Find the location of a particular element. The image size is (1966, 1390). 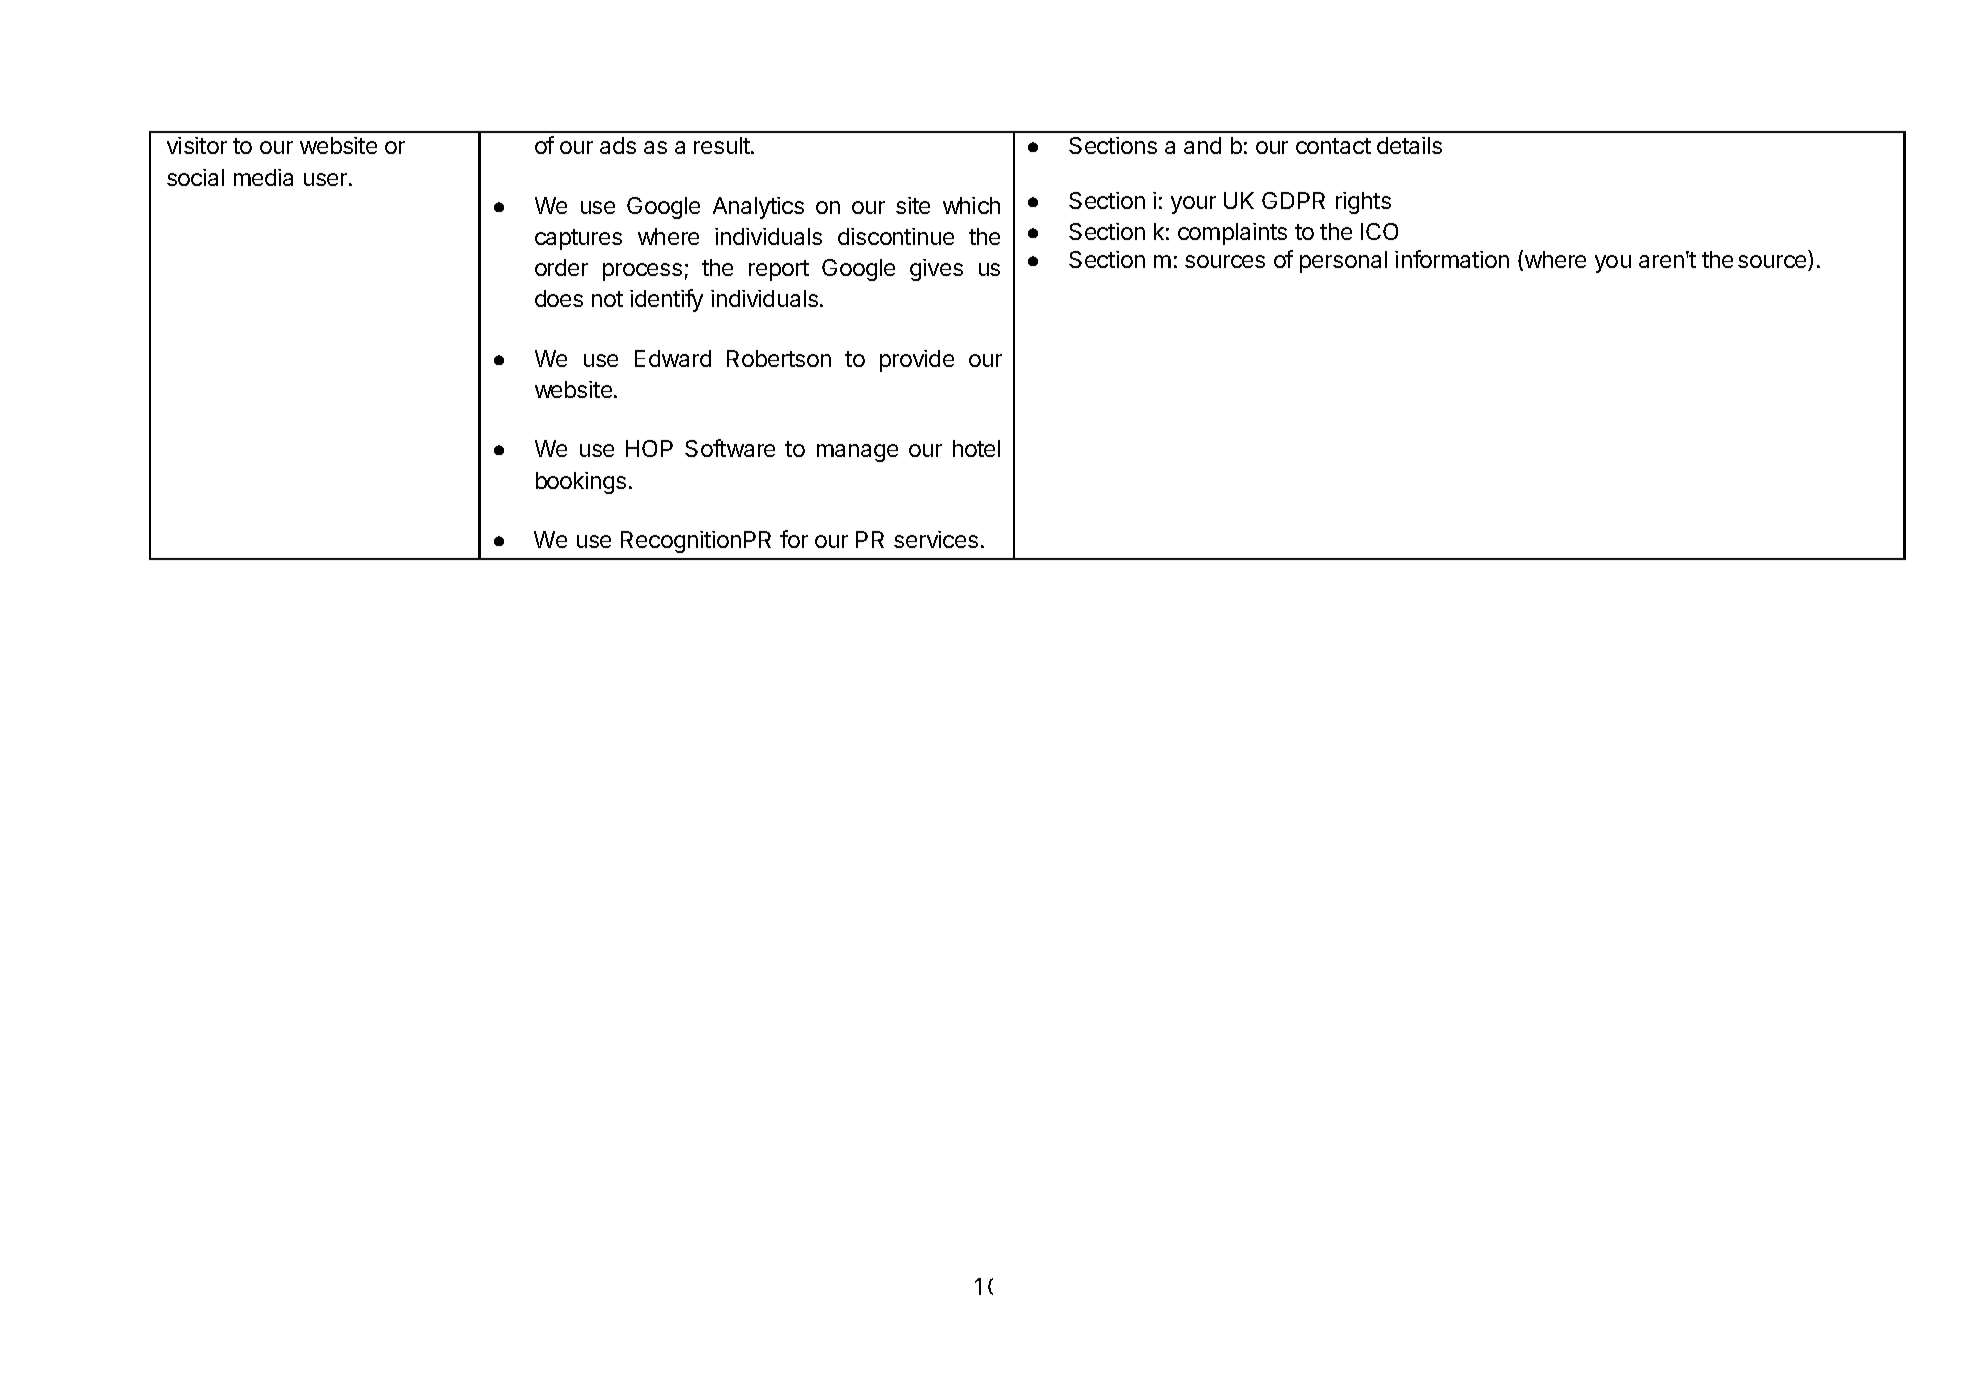

HOP is located at coordinates (649, 448).
